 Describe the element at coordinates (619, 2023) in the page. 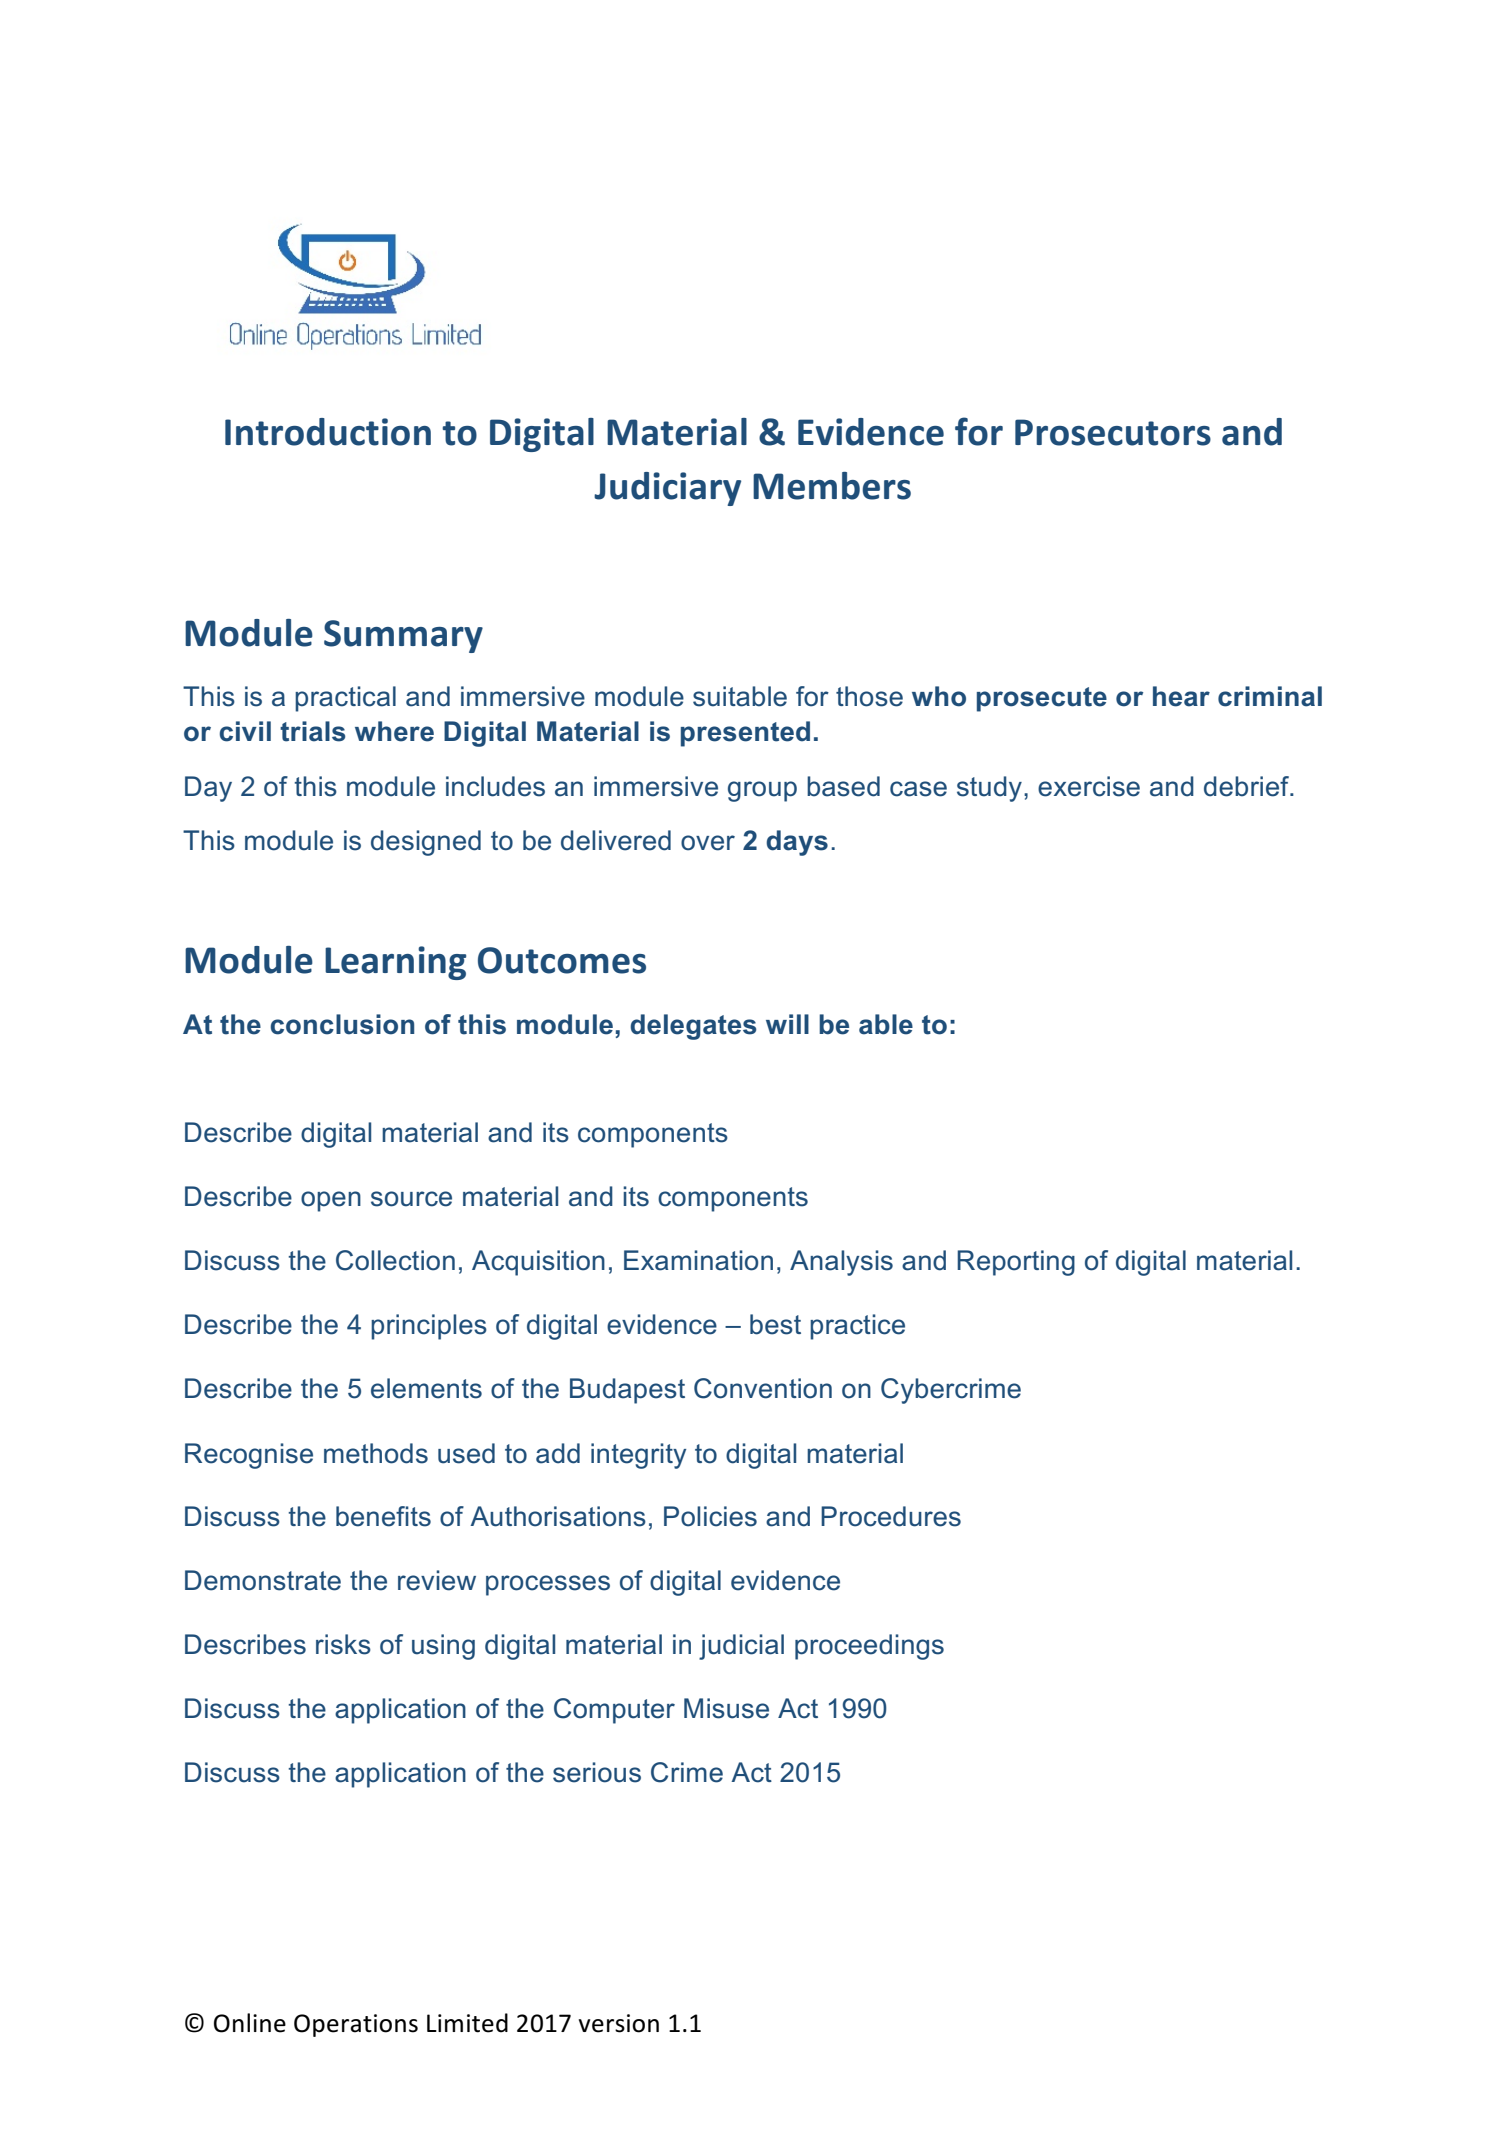

I see `version` at that location.
